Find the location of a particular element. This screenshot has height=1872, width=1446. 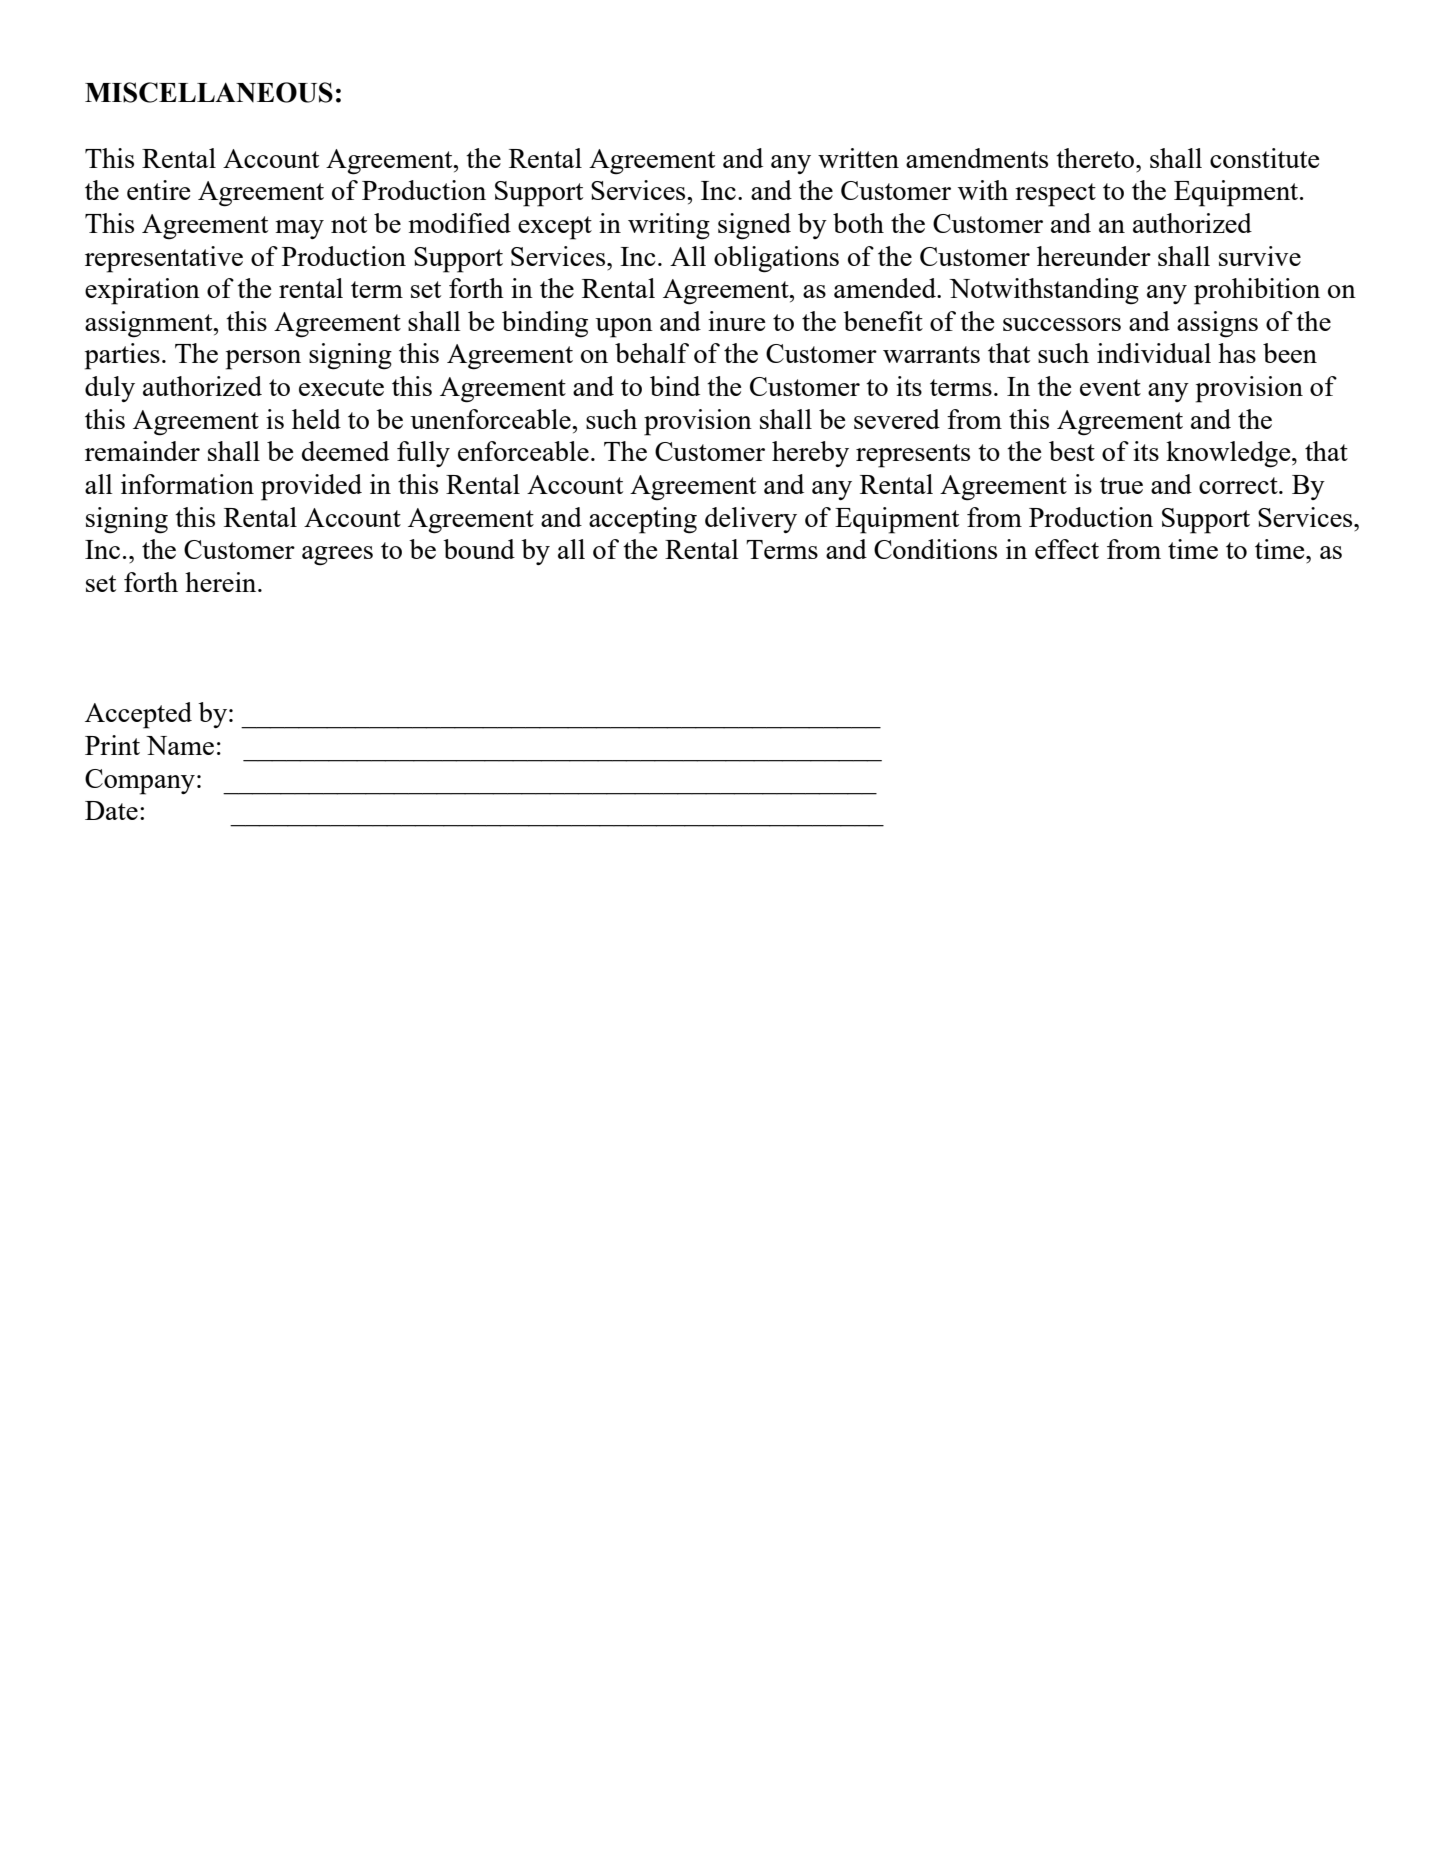

MISCELLANEOUS is located at coordinates (209, 92).
